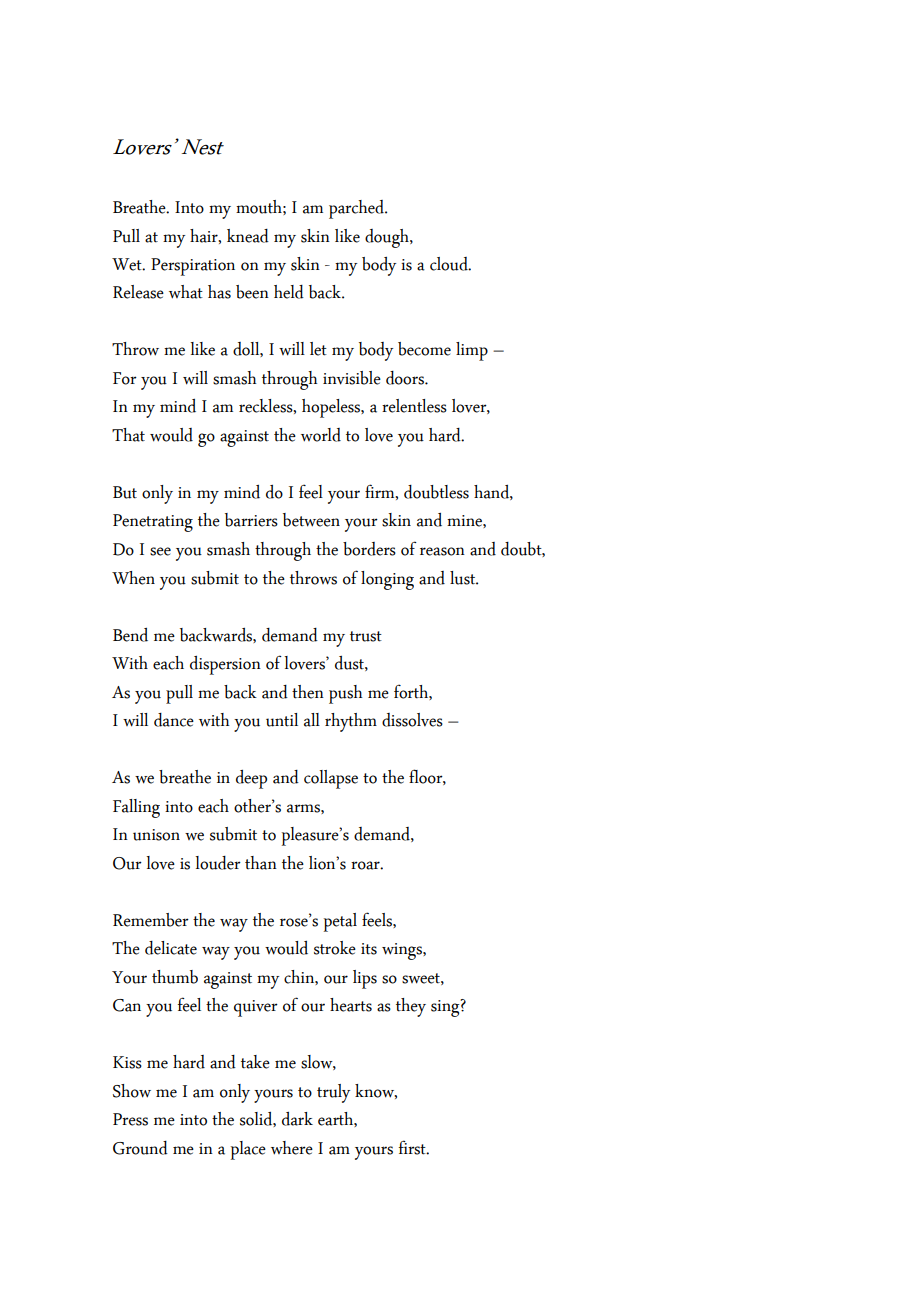 This image has width=924, height=1308. Describe the element at coordinates (411, 1007) in the image. I see `they` at that location.
